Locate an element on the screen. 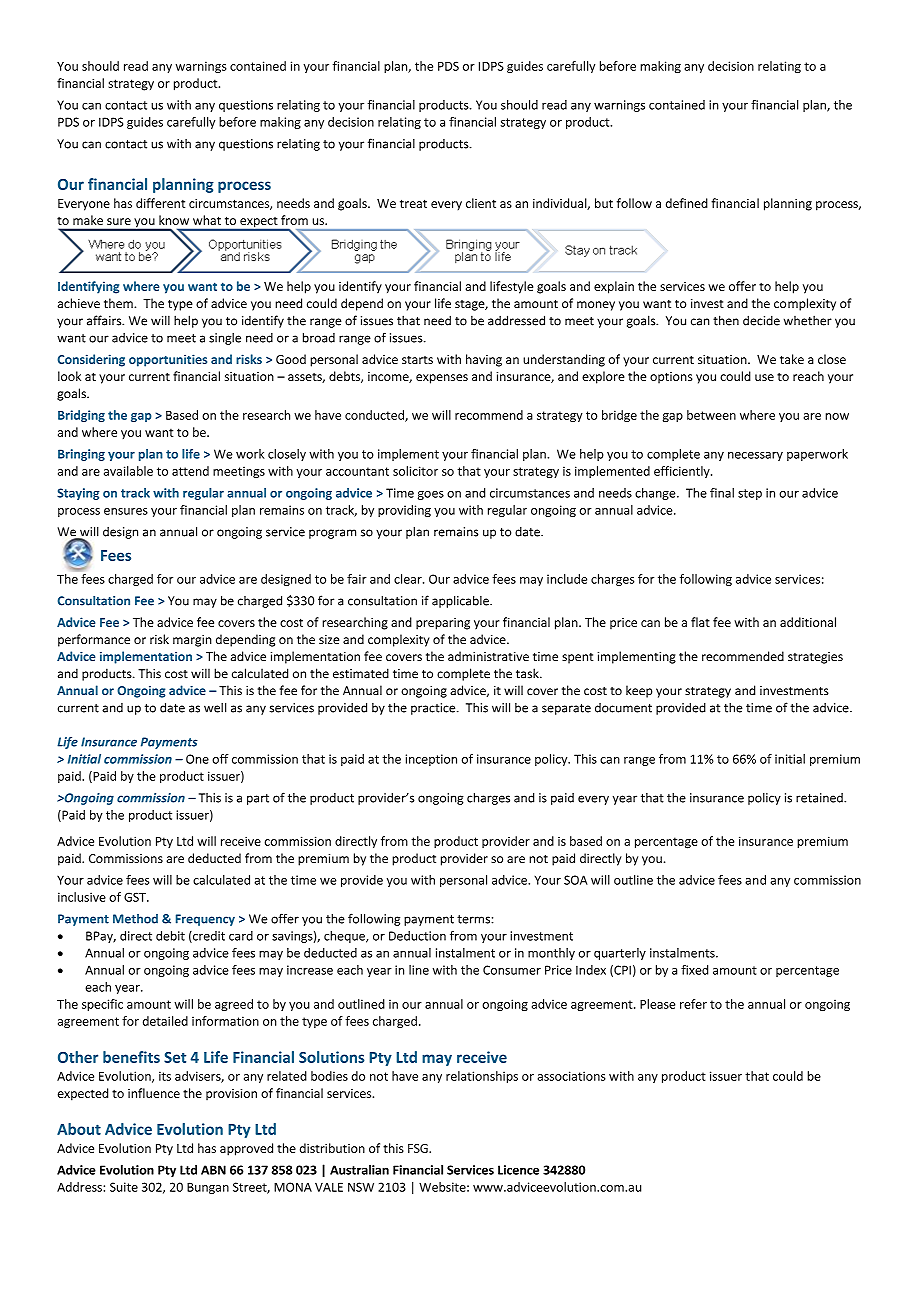 The image size is (924, 1308). retained is located at coordinates (820, 798).
